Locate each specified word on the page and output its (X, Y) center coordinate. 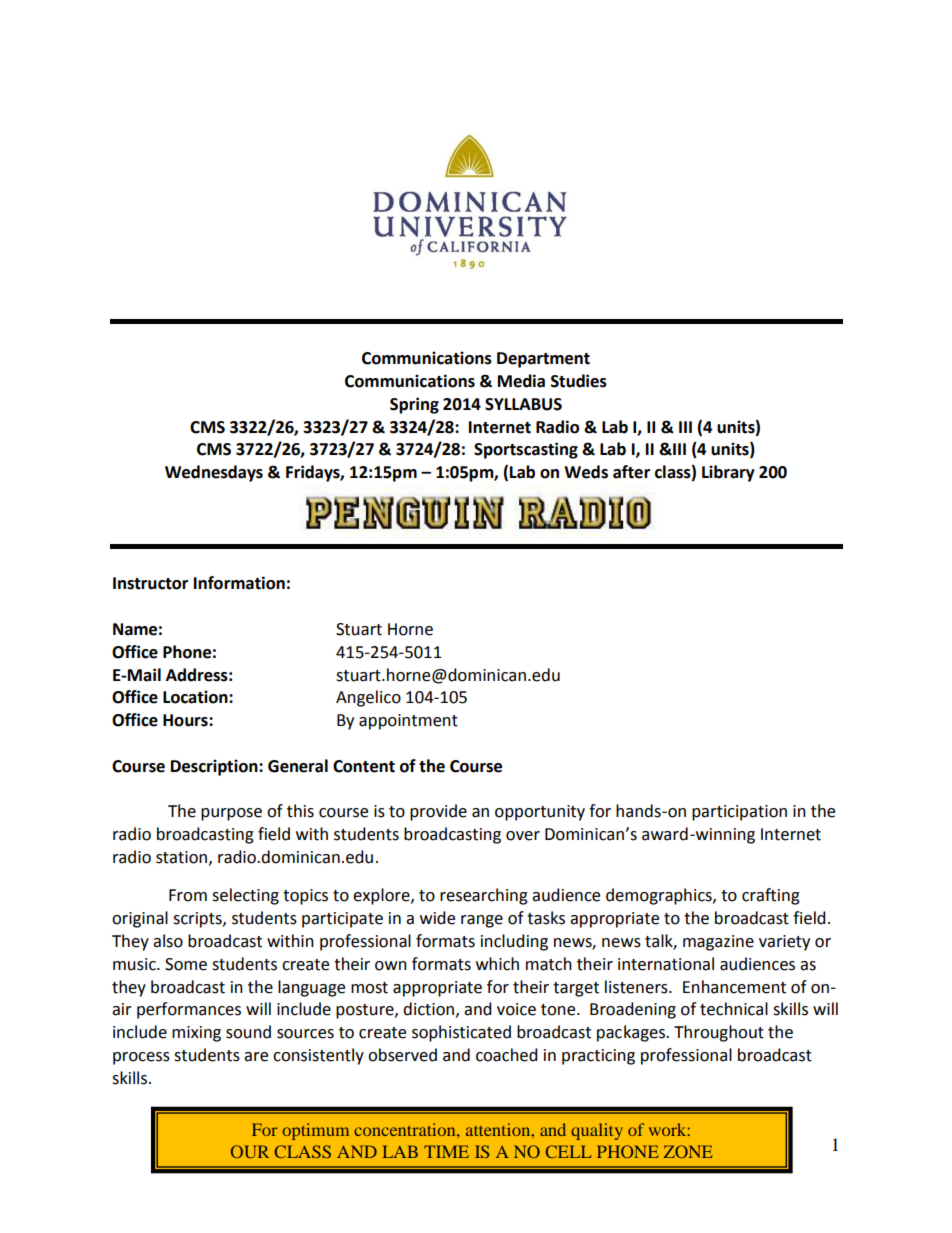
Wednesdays (214, 473)
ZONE (688, 1151)
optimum (316, 1131)
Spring (414, 405)
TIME (446, 1151)
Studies (579, 381)
